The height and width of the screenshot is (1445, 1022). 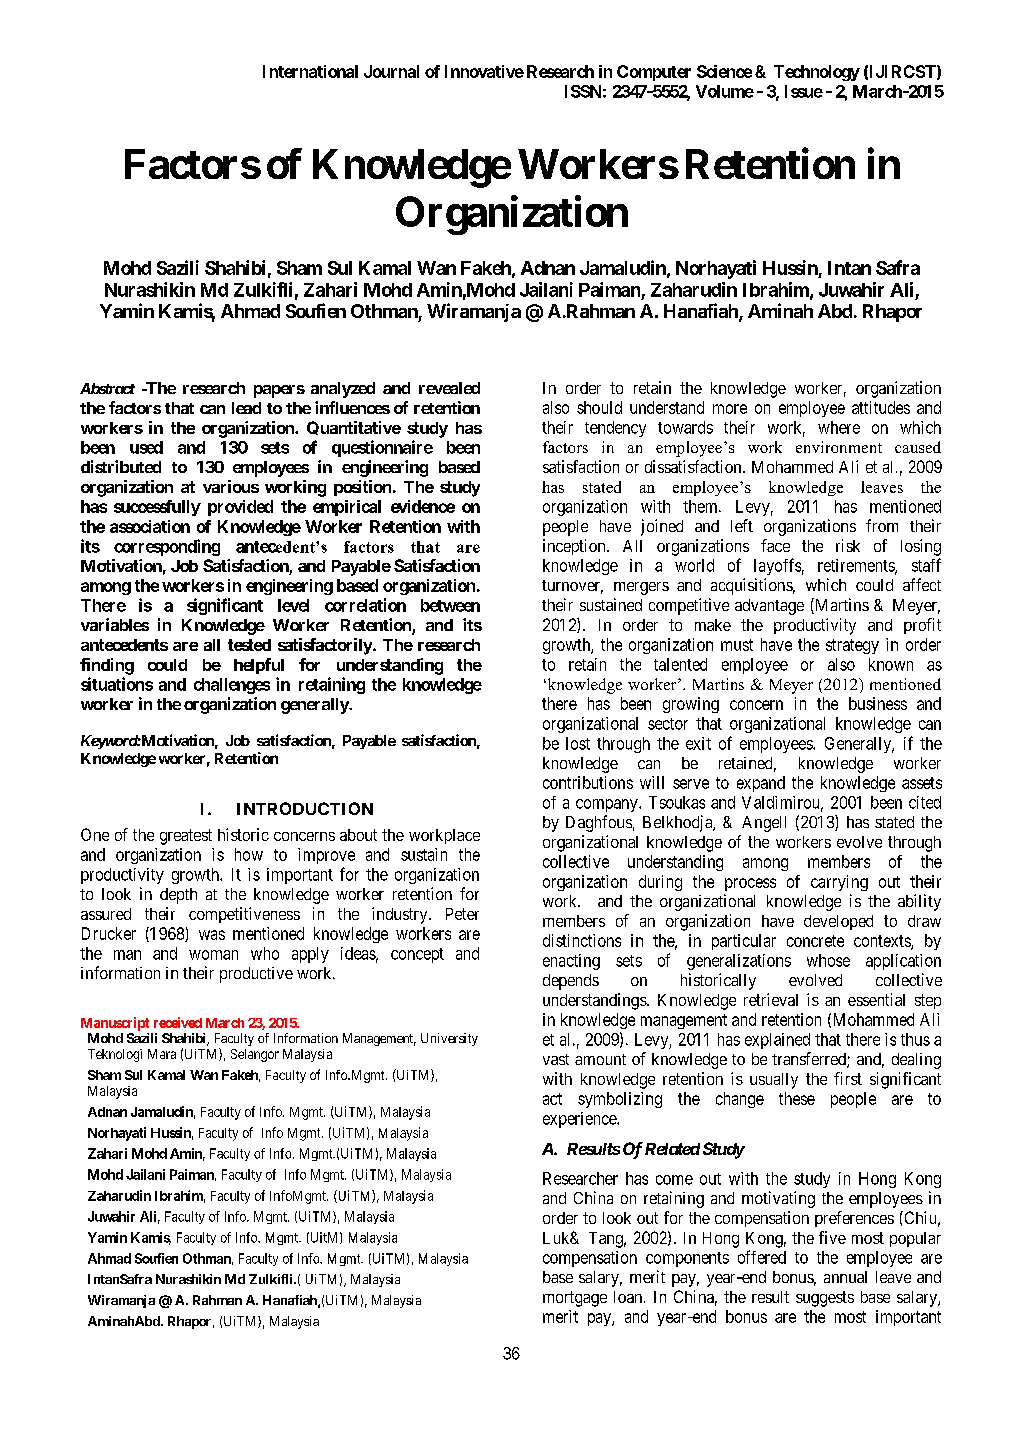 I want to click on Issue, so click(x=804, y=91).
